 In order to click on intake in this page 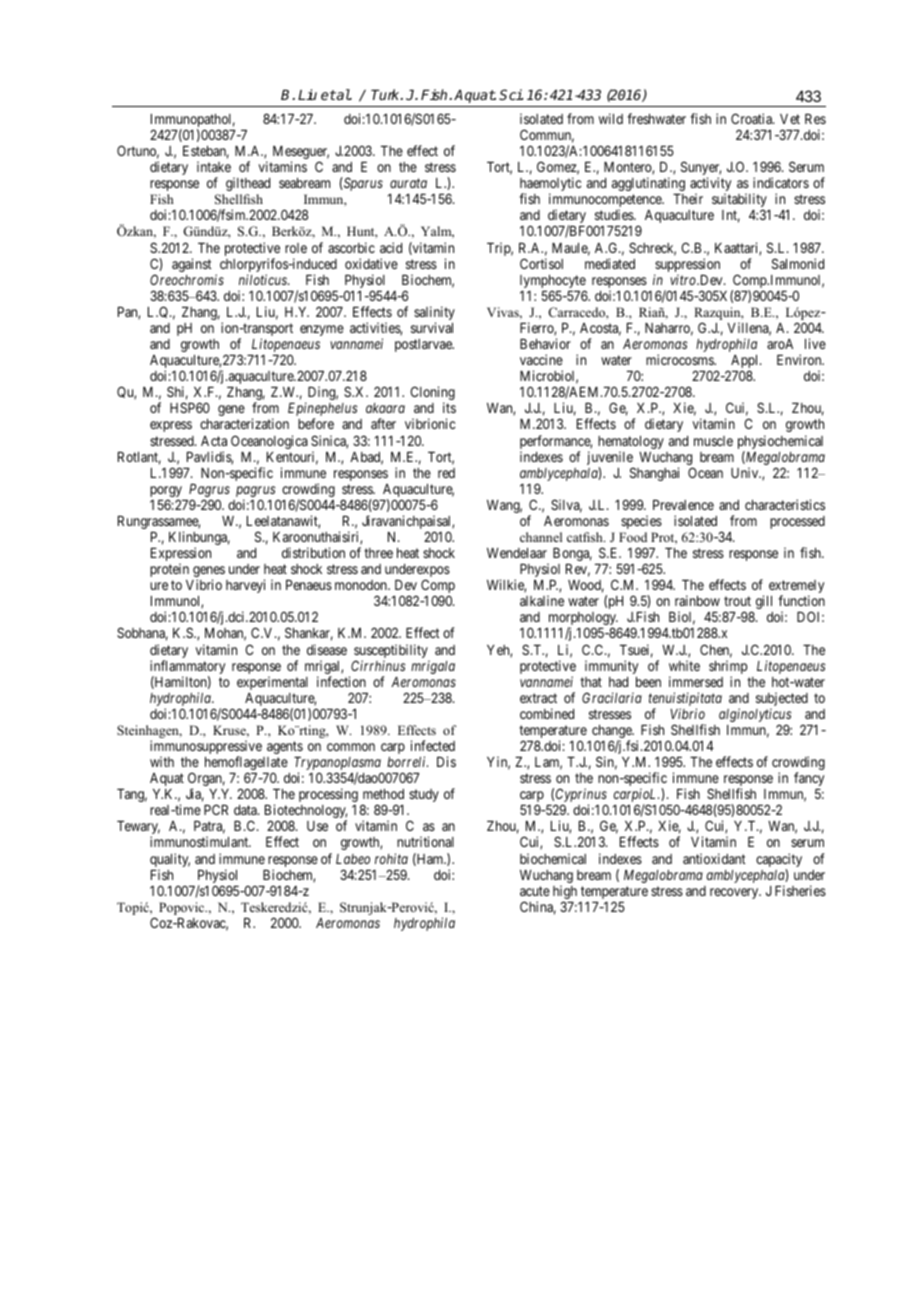, I will do `click(214, 166)`.
